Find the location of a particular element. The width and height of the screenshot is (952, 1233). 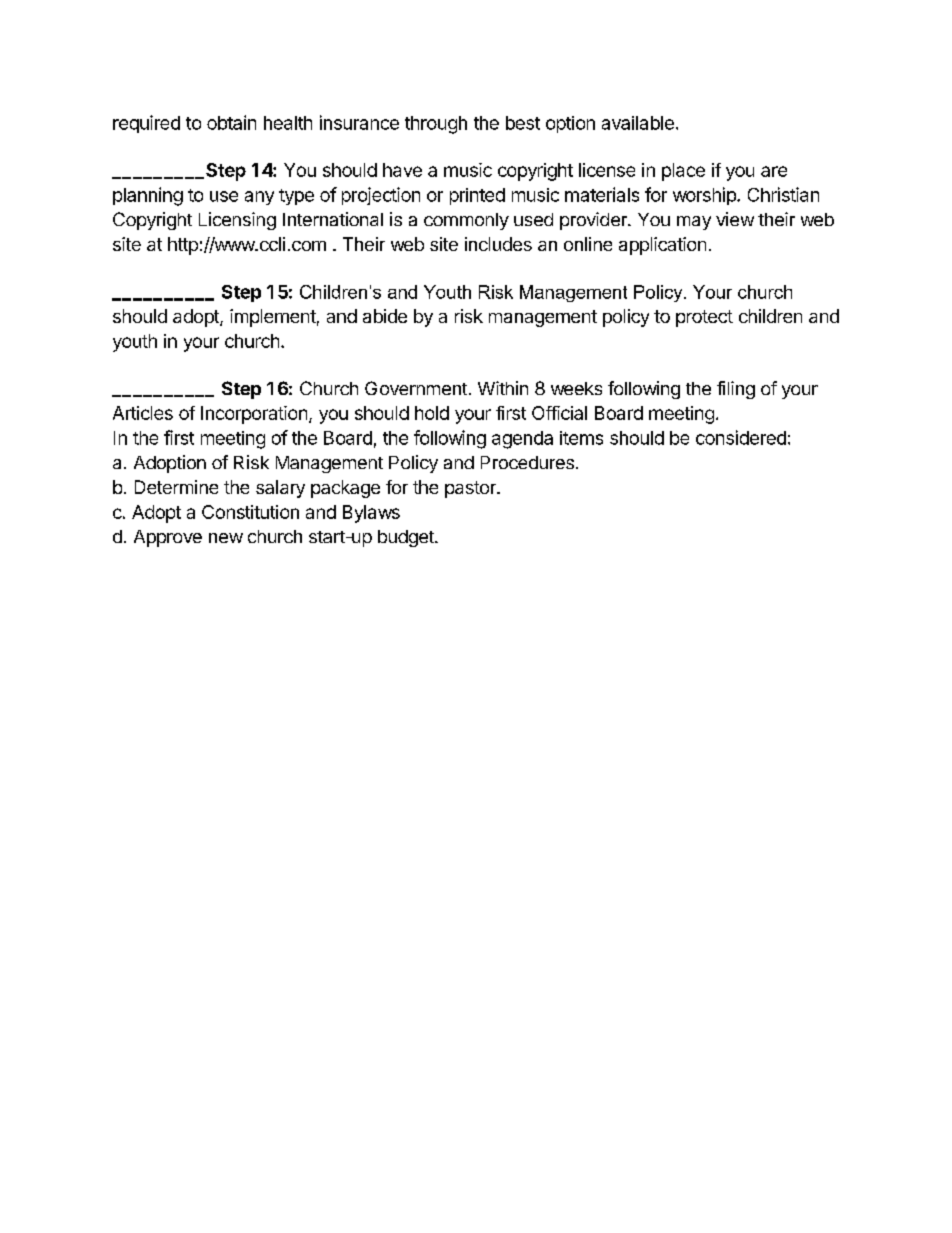

available is located at coordinates (638, 123).
